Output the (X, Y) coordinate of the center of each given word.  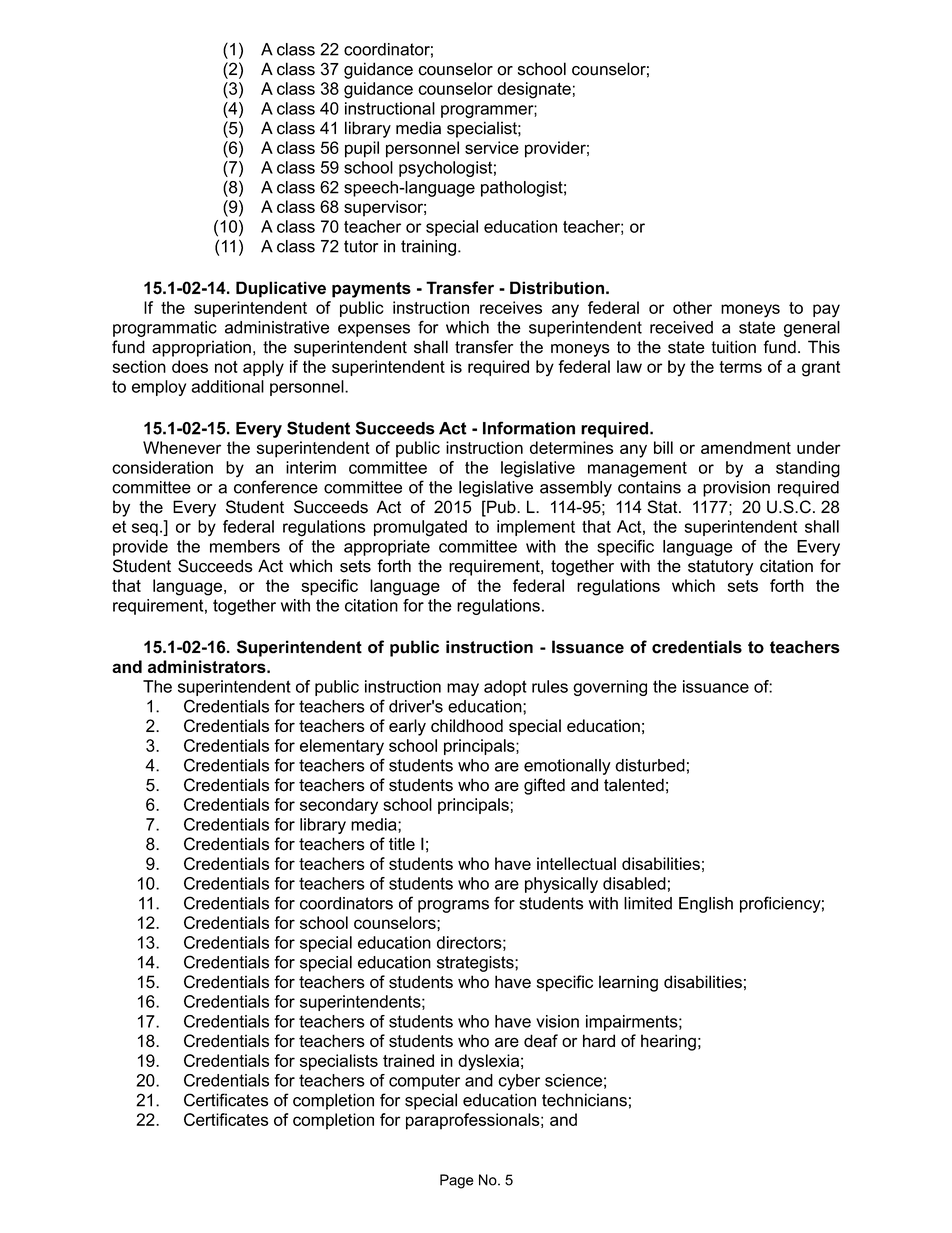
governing (610, 688)
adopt (505, 688)
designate (534, 90)
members (245, 546)
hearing (668, 1042)
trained (408, 1060)
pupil (362, 149)
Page (457, 1181)
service (492, 147)
